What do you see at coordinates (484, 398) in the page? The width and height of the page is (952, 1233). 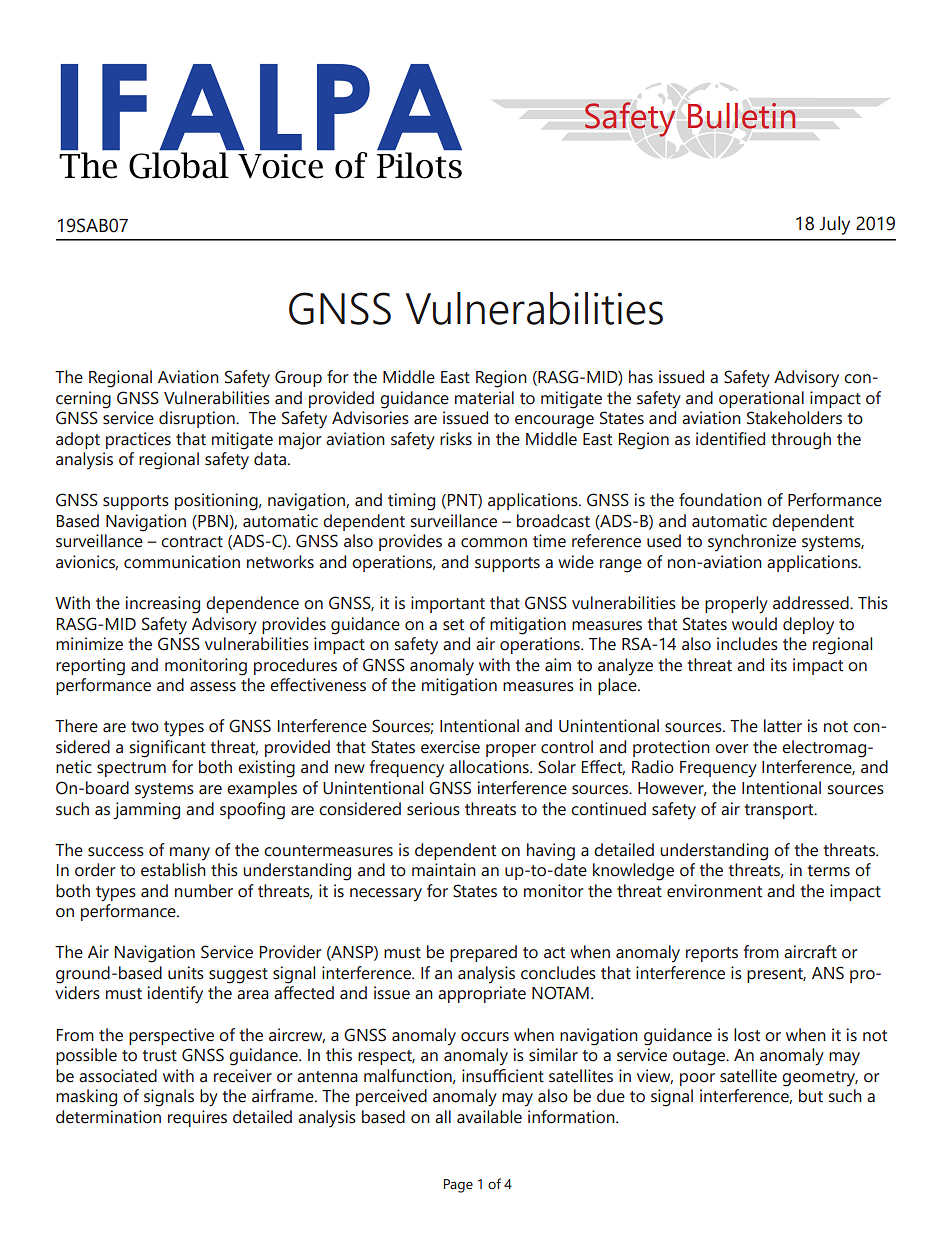 I see `material` at bounding box center [484, 398].
